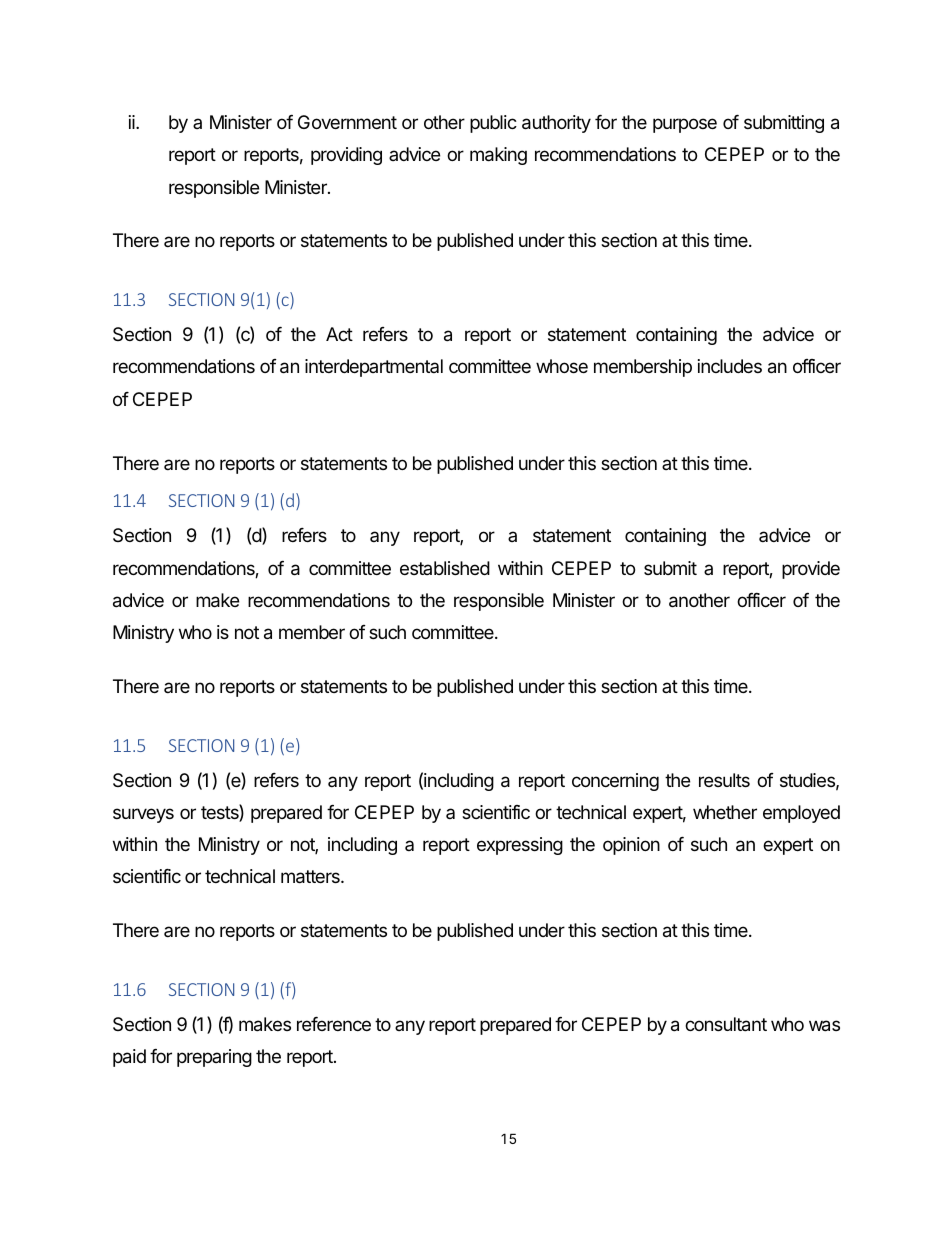 This screenshot has height=1233, width=952. What do you see at coordinates (498, 156) in the screenshot?
I see `making` at bounding box center [498, 156].
